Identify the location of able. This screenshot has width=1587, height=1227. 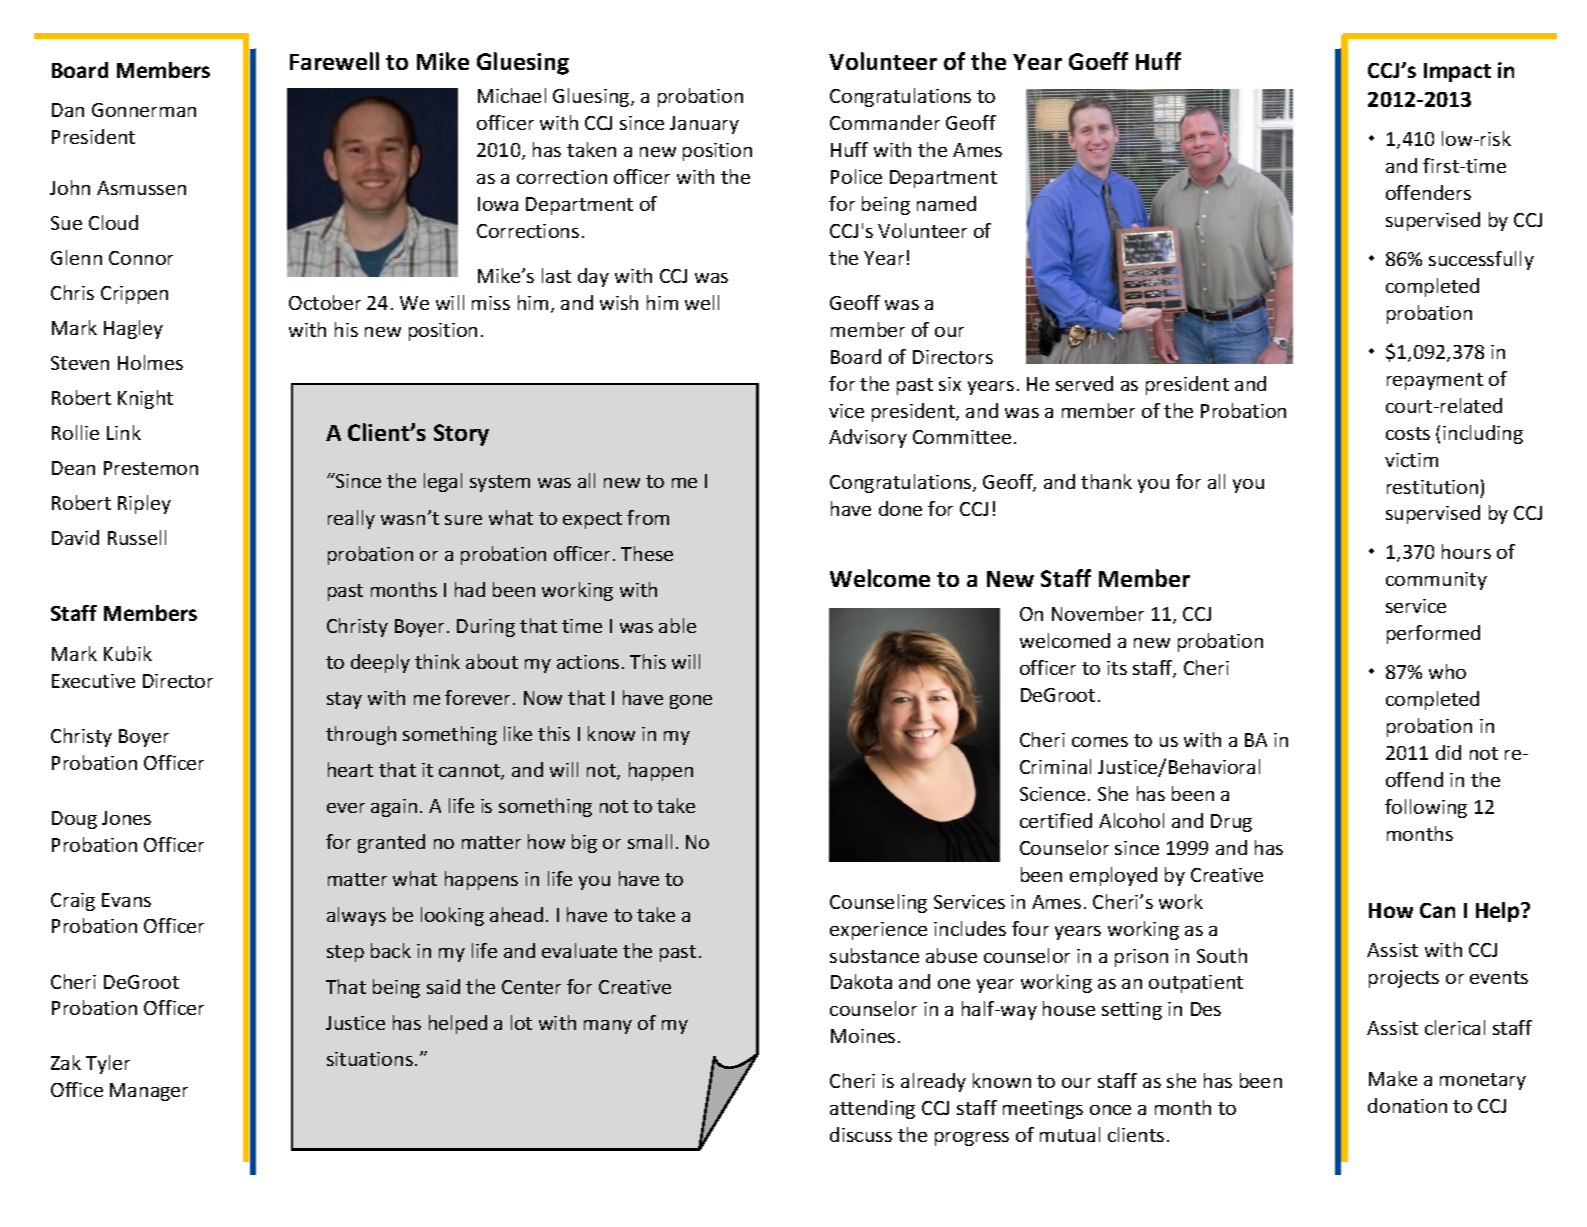
(677, 625).
